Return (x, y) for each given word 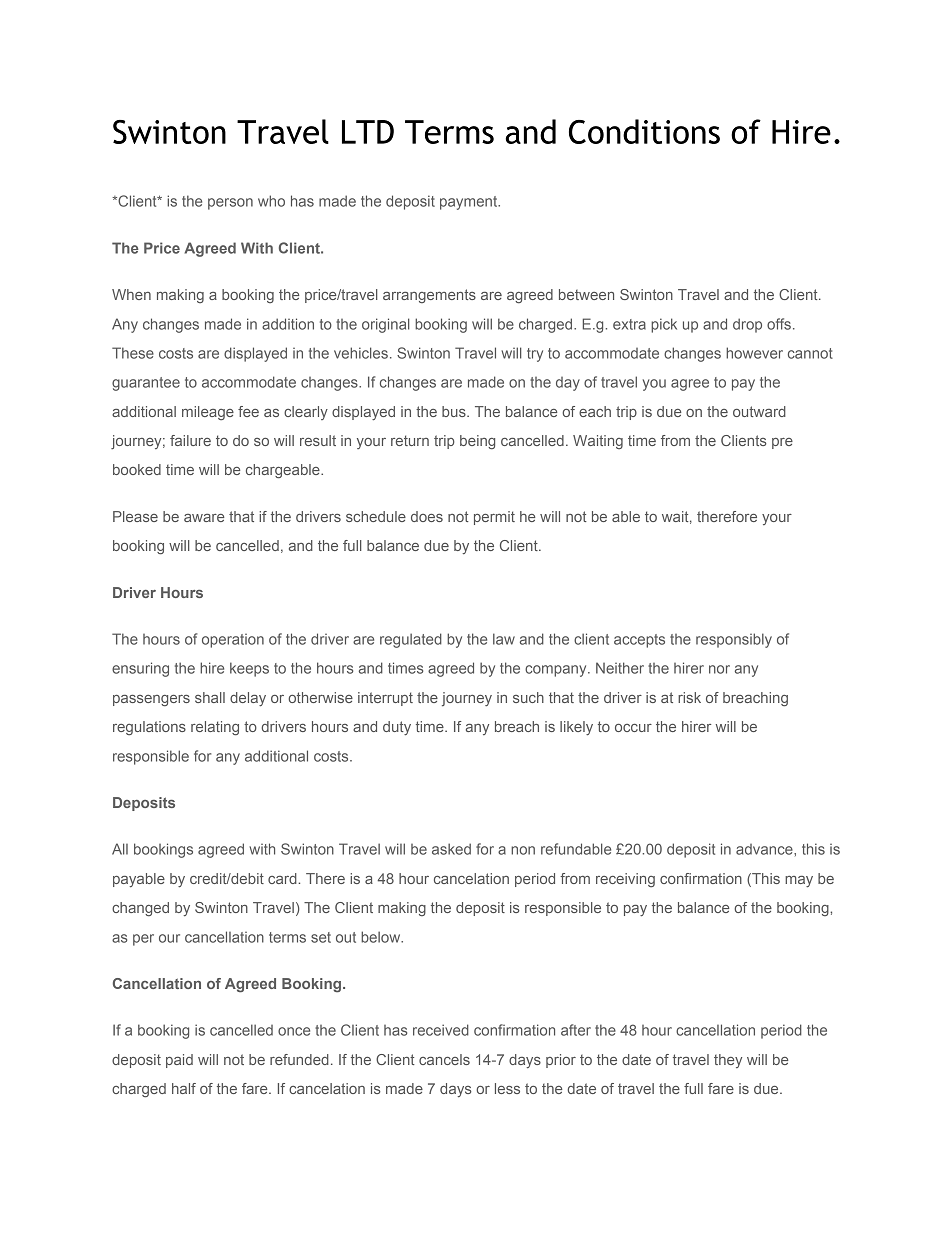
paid (179, 1061)
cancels (444, 1059)
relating (215, 728)
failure (190, 440)
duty (397, 728)
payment (470, 203)
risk (689, 697)
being (477, 442)
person (230, 204)
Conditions (644, 131)
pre (782, 443)
